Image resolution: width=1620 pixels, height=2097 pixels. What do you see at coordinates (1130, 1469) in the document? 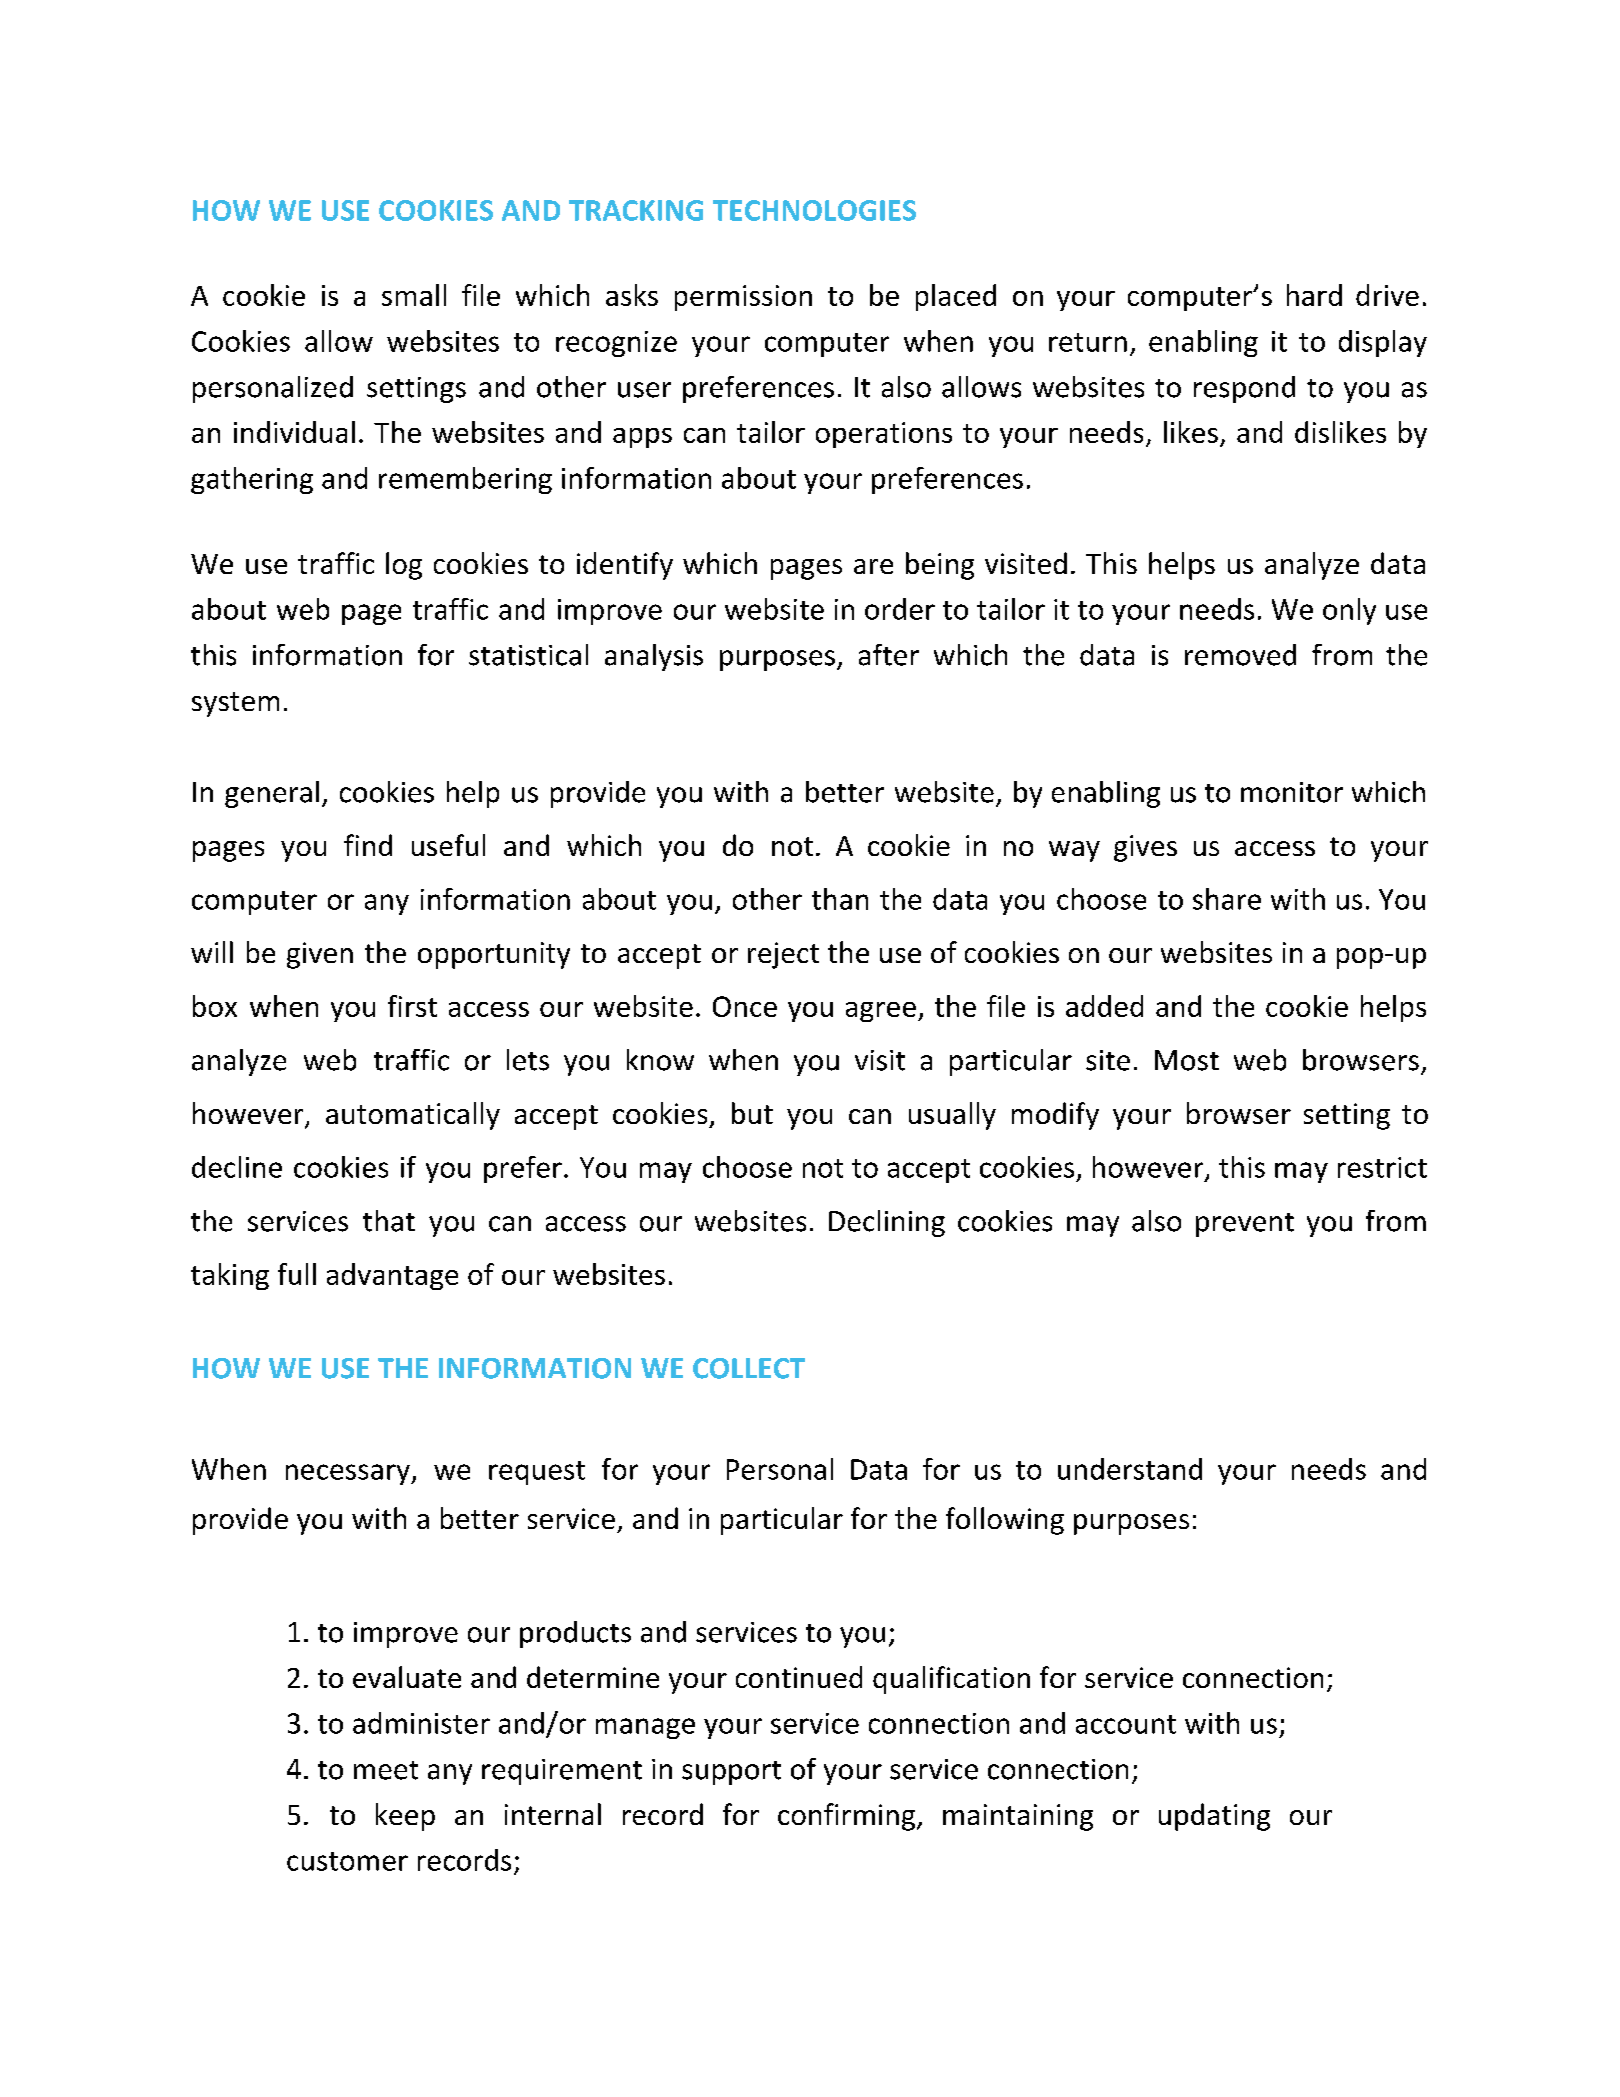
I see `understand` at bounding box center [1130, 1469].
